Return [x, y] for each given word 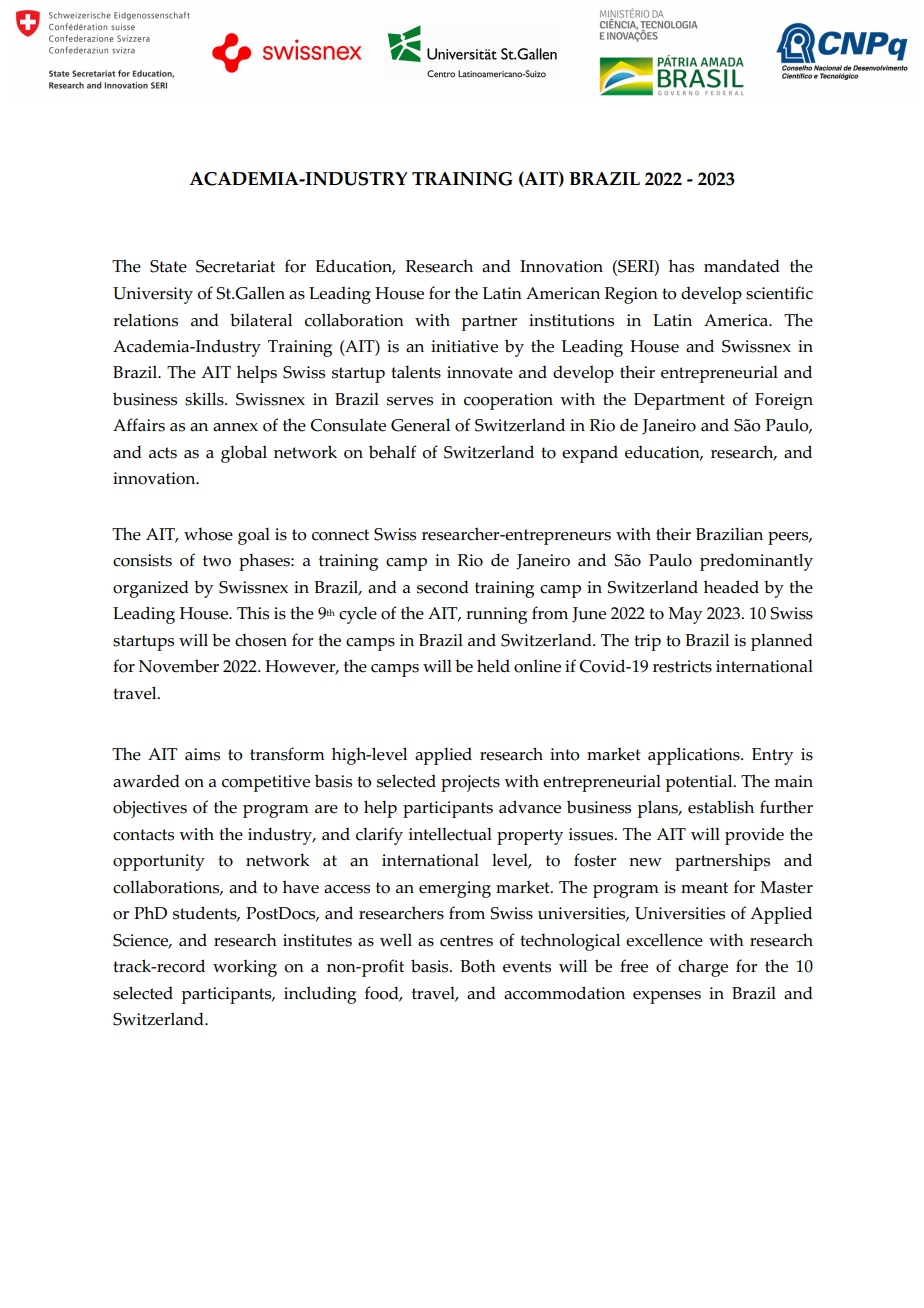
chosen [261, 640]
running [496, 615]
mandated [742, 266]
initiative [464, 346]
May [685, 615]
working [245, 968]
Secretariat [235, 266]
